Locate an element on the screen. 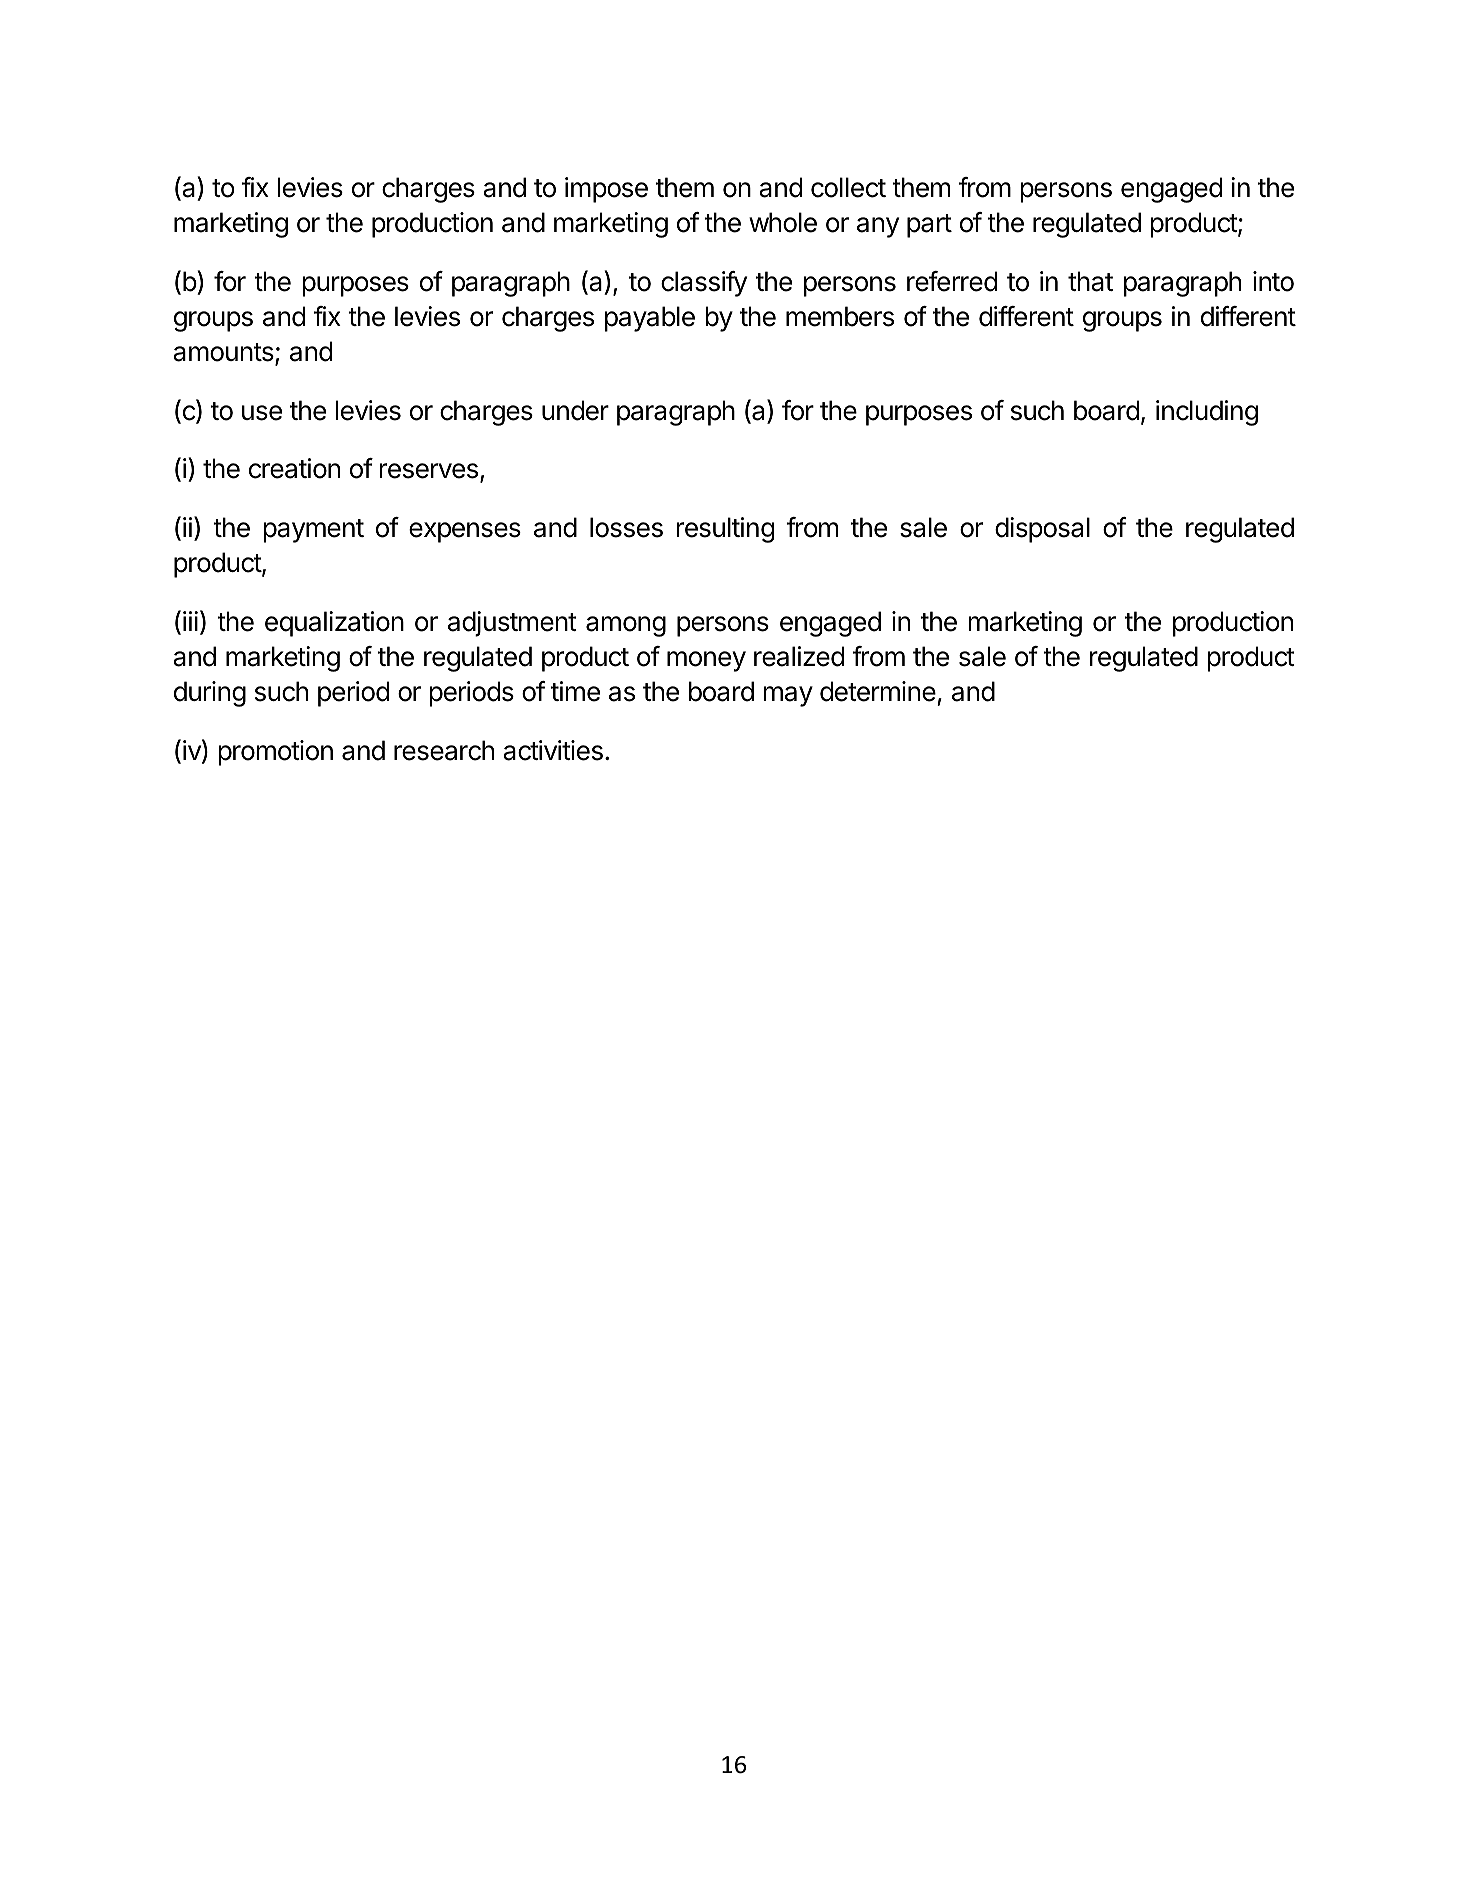 Image resolution: width=1467 pixels, height=1899 pixels. creation is located at coordinates (294, 468).
